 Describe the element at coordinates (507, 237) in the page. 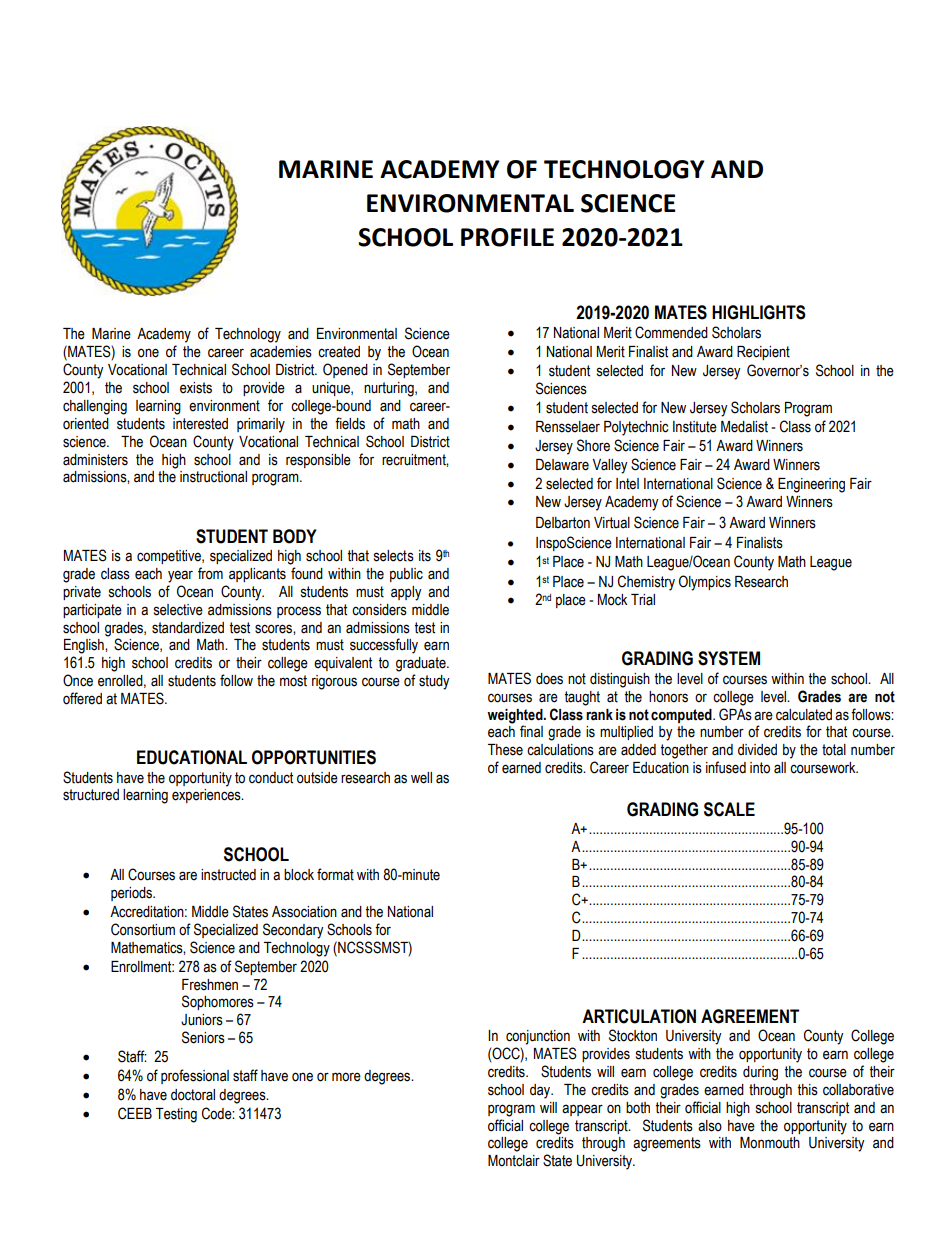

I see `PROFILE` at that location.
